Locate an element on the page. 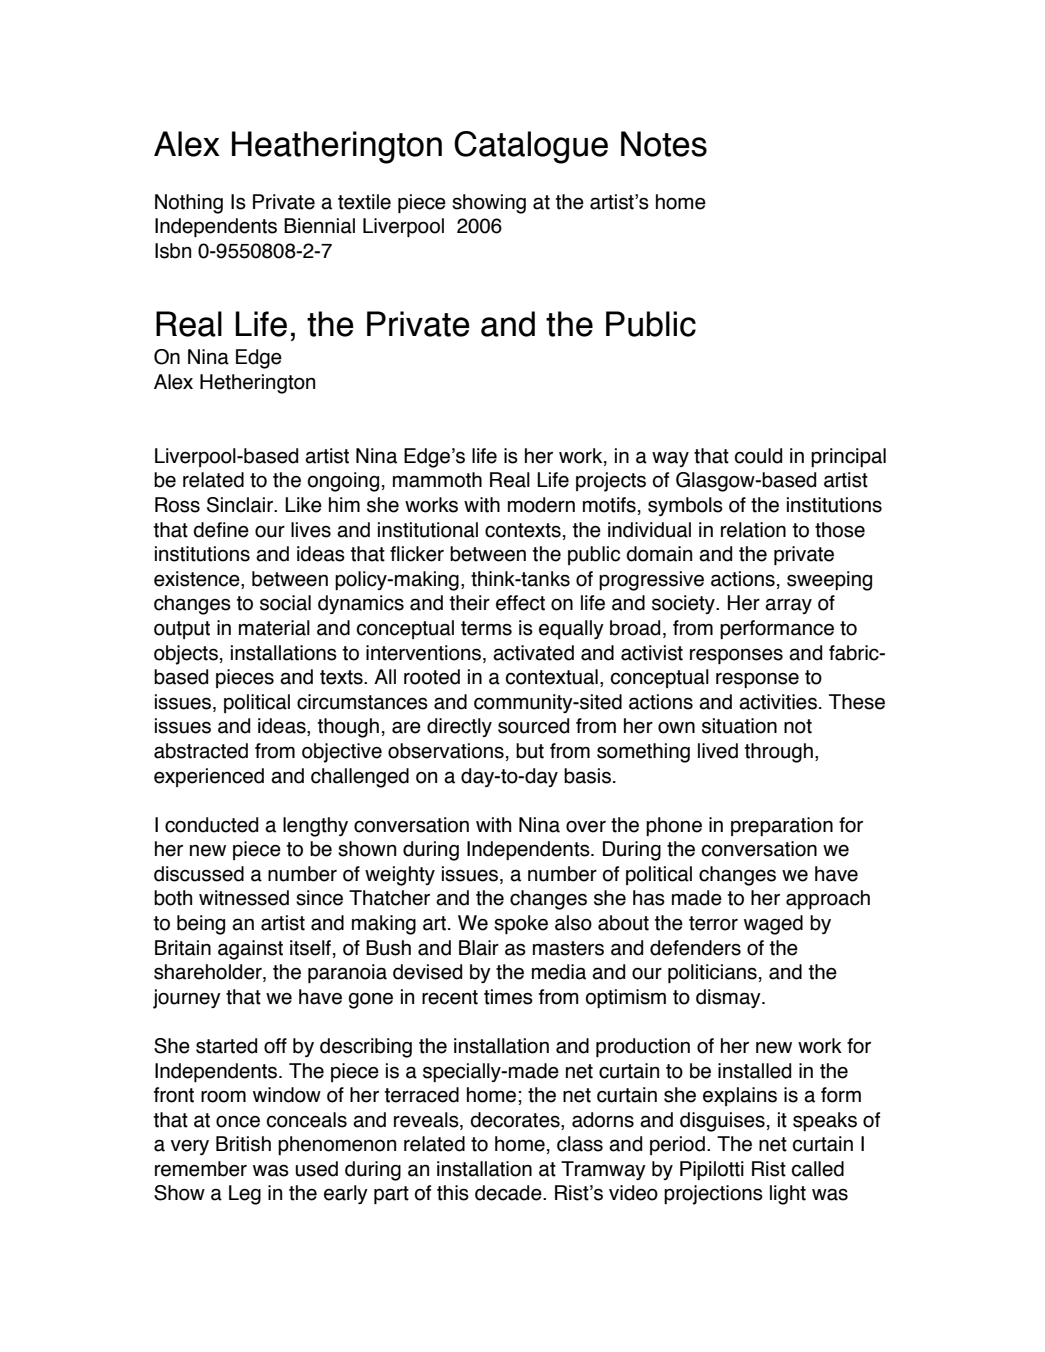 Image resolution: width=1045 pixels, height=1352 pixels. array is located at coordinates (788, 606).
